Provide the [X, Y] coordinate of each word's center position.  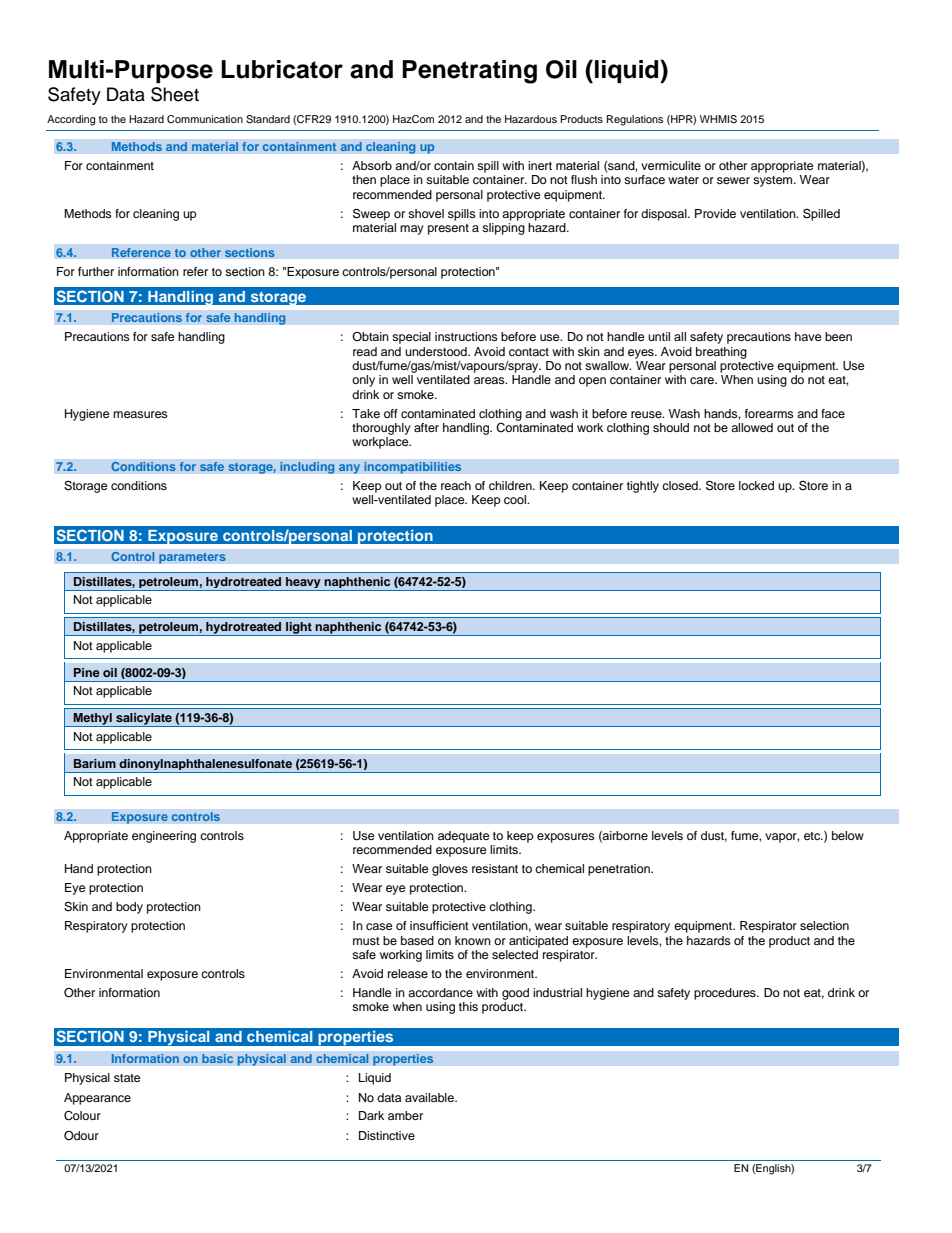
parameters [192, 558]
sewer [733, 180]
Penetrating [469, 72]
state [127, 1078]
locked [756, 485]
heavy [303, 584]
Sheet [175, 94]
